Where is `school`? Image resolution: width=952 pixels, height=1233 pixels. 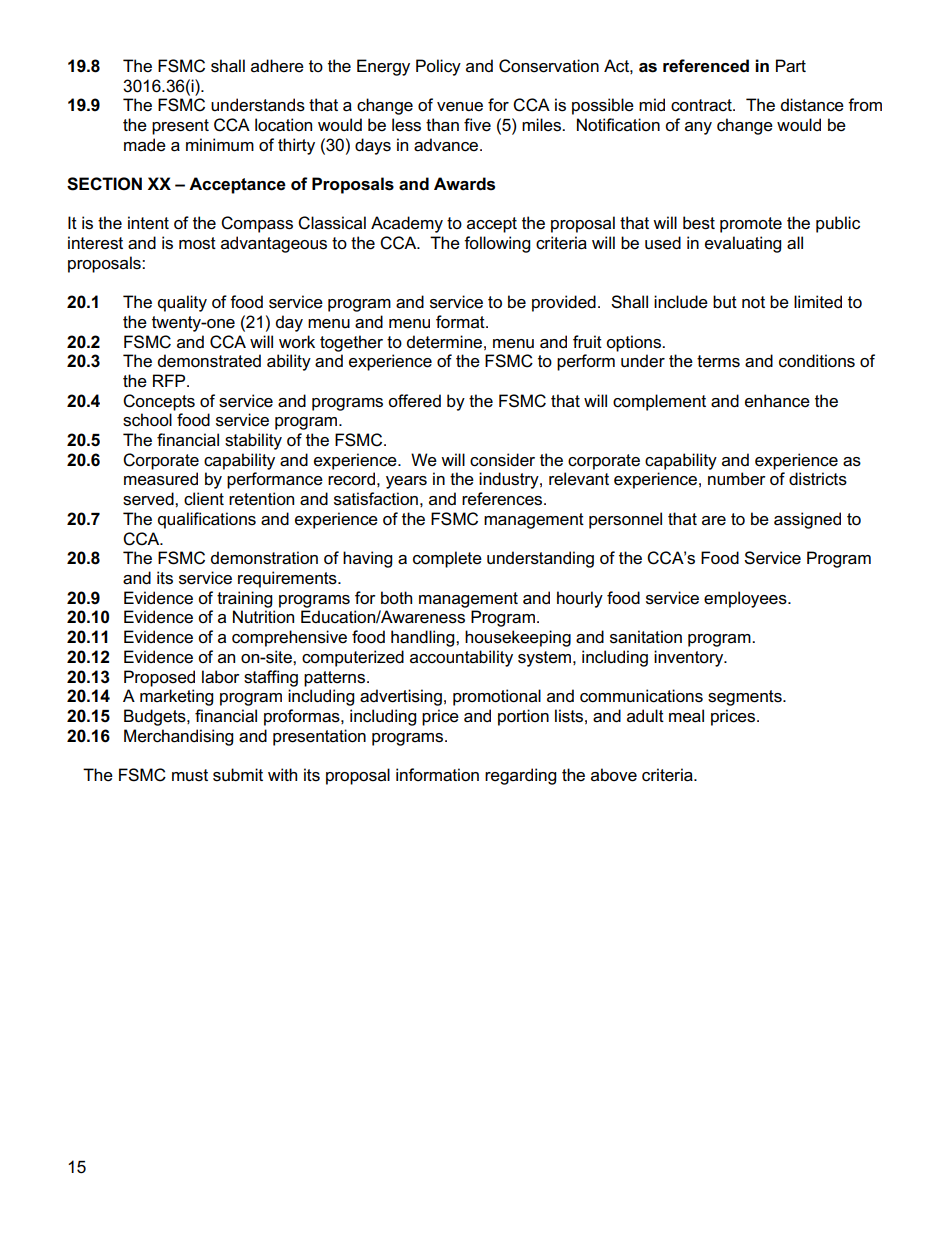 school is located at coordinates (147, 420).
